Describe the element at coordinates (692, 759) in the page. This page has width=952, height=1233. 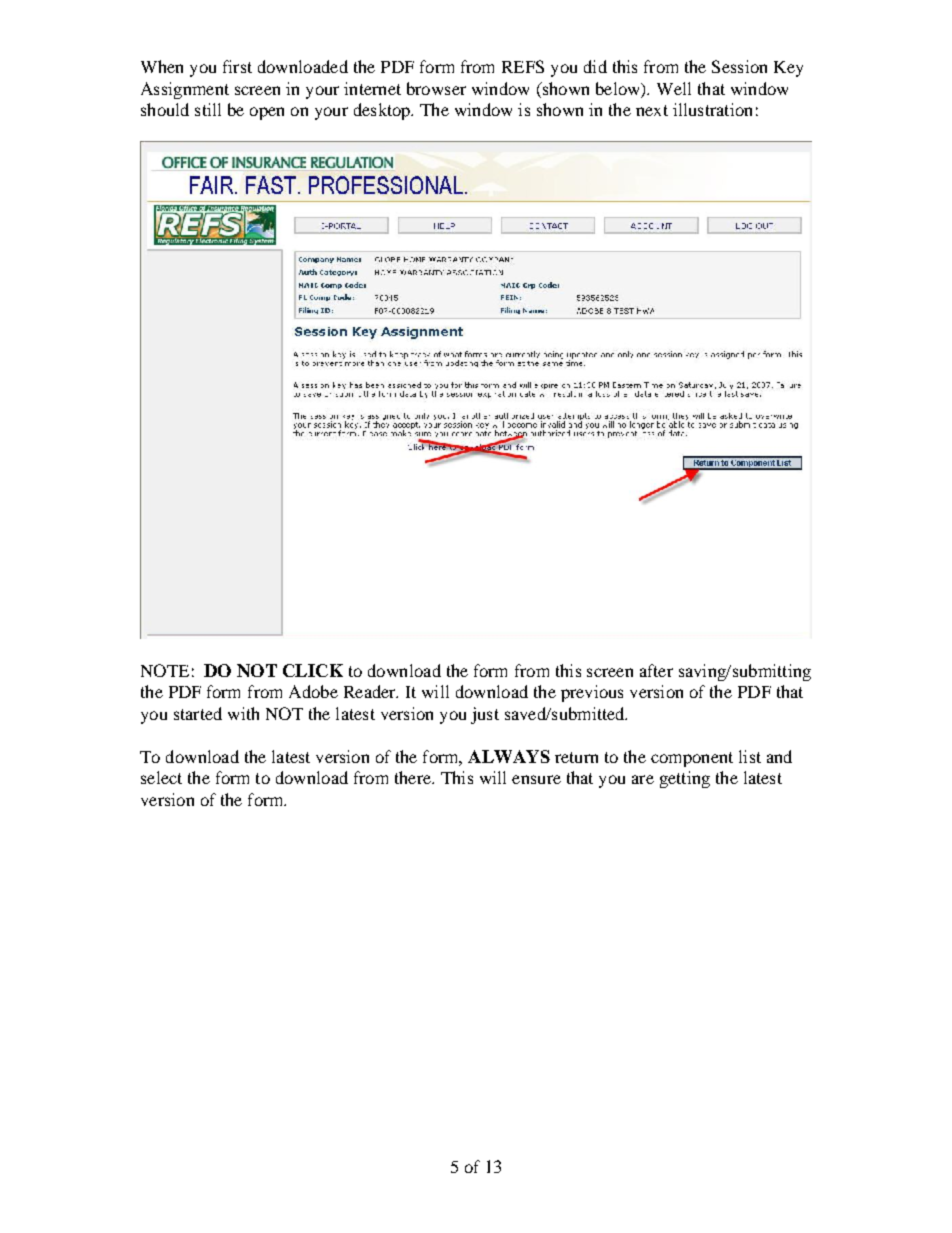
I see `component` at that location.
